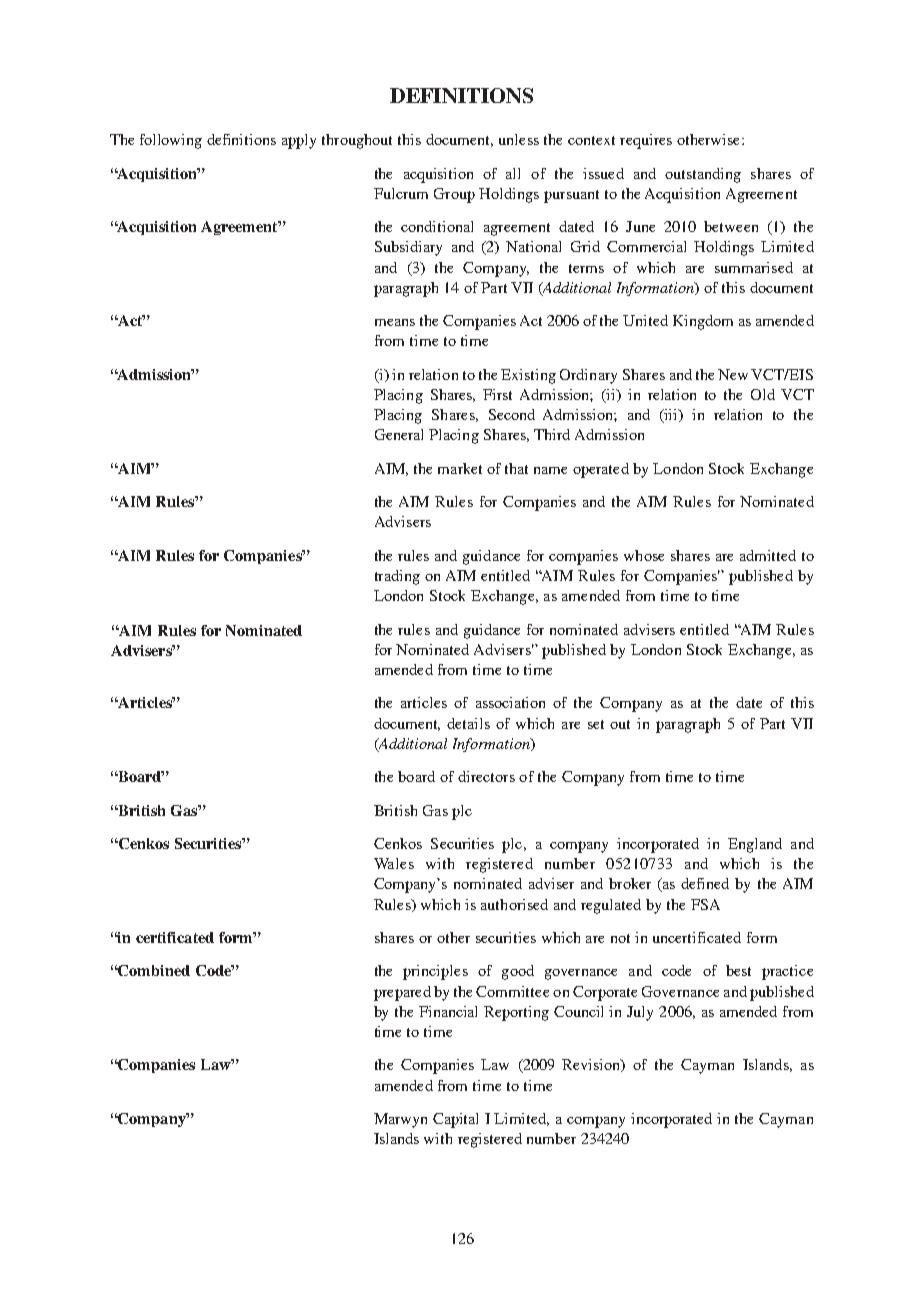 This screenshot has height=1308, width=924. I want to click on apply, so click(299, 141).
